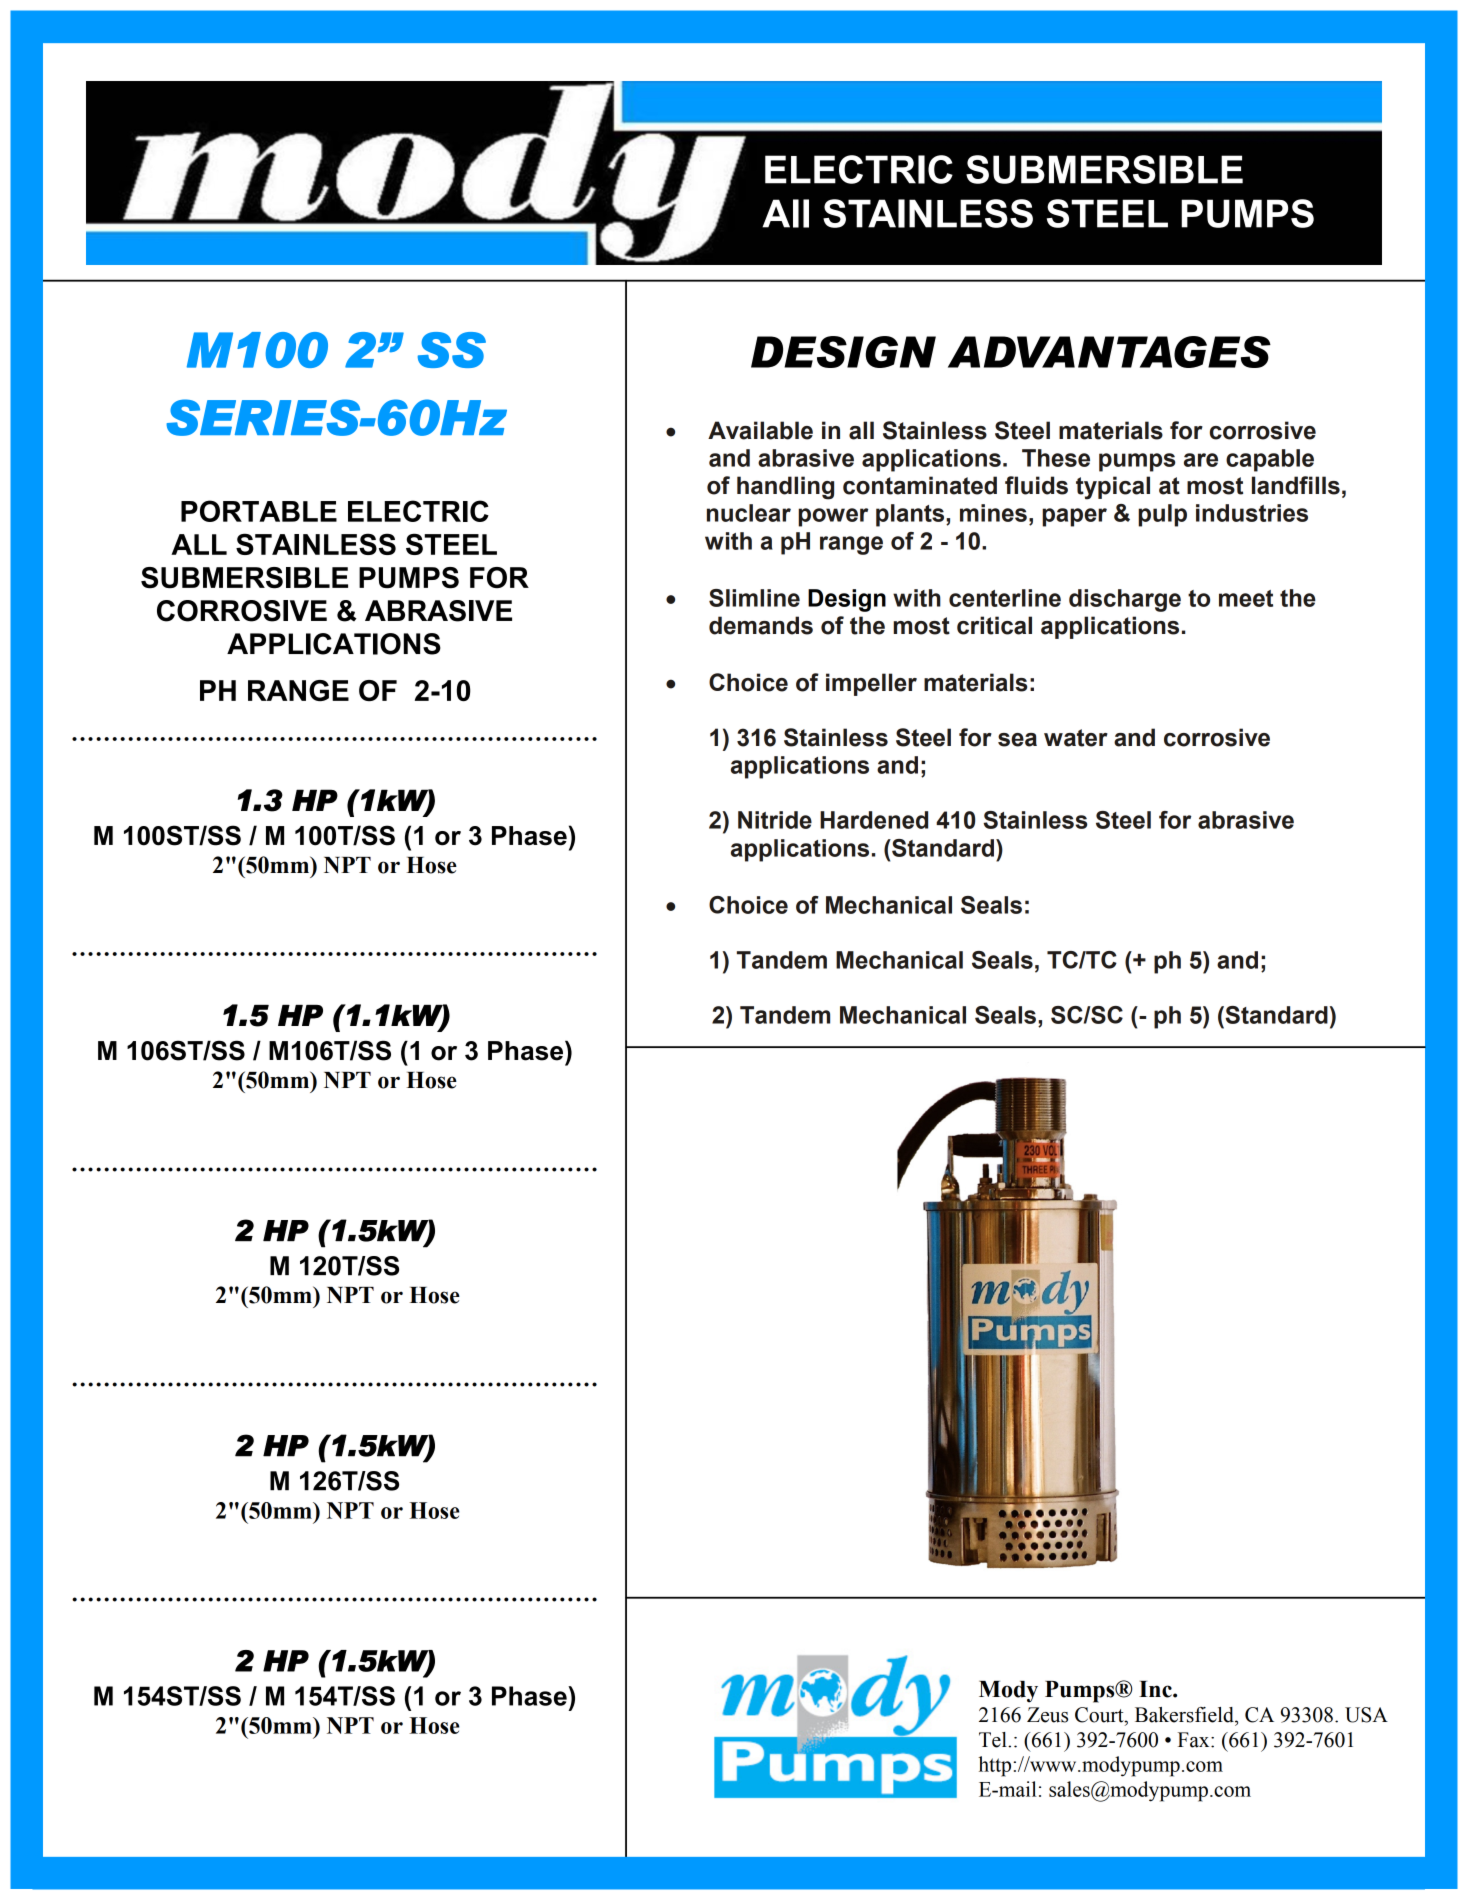 Image resolution: width=1468 pixels, height=1900 pixels. What do you see at coordinates (994, 1740) in the document?
I see `Tel` at bounding box center [994, 1740].
